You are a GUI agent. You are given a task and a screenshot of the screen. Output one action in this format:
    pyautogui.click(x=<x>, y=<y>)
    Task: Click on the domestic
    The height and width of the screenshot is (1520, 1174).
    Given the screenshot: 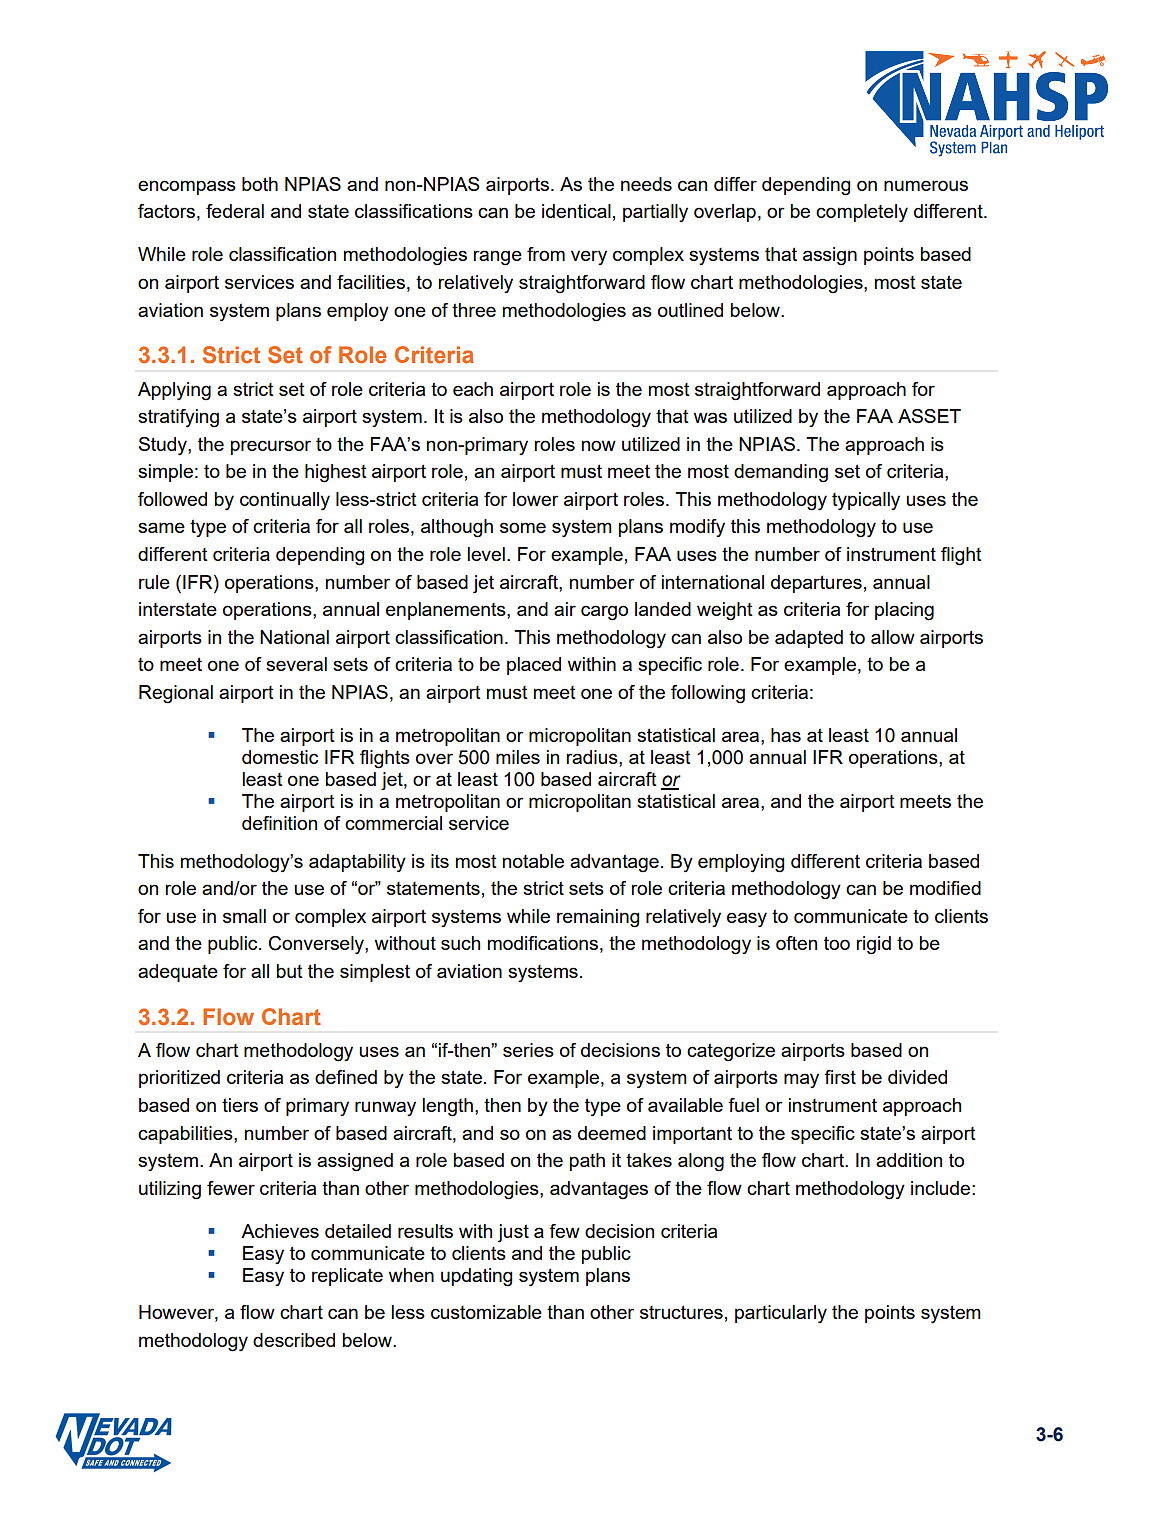 What is the action you would take?
    pyautogui.click(x=280, y=757)
